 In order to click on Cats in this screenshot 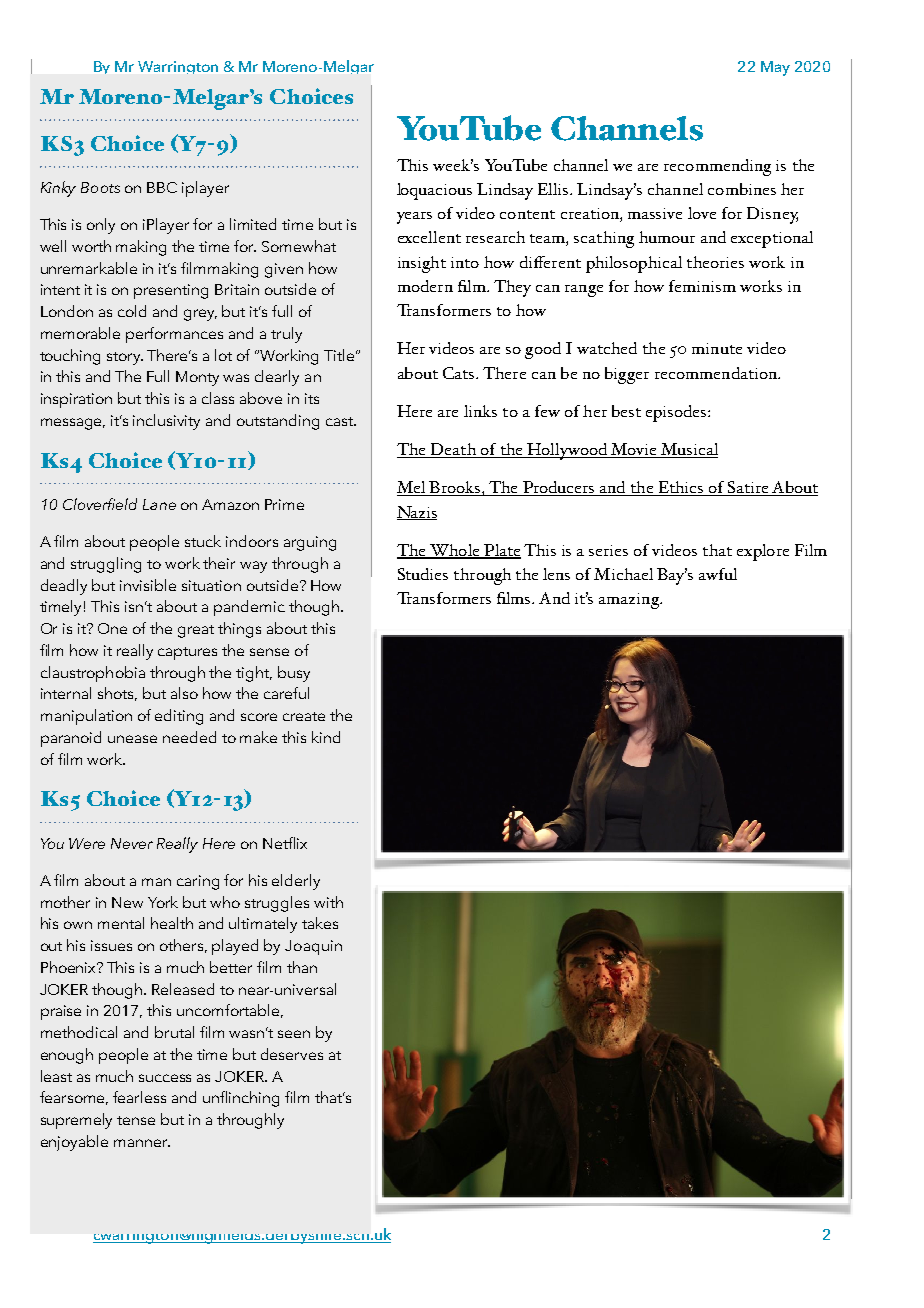, I will do `click(460, 373)`.
